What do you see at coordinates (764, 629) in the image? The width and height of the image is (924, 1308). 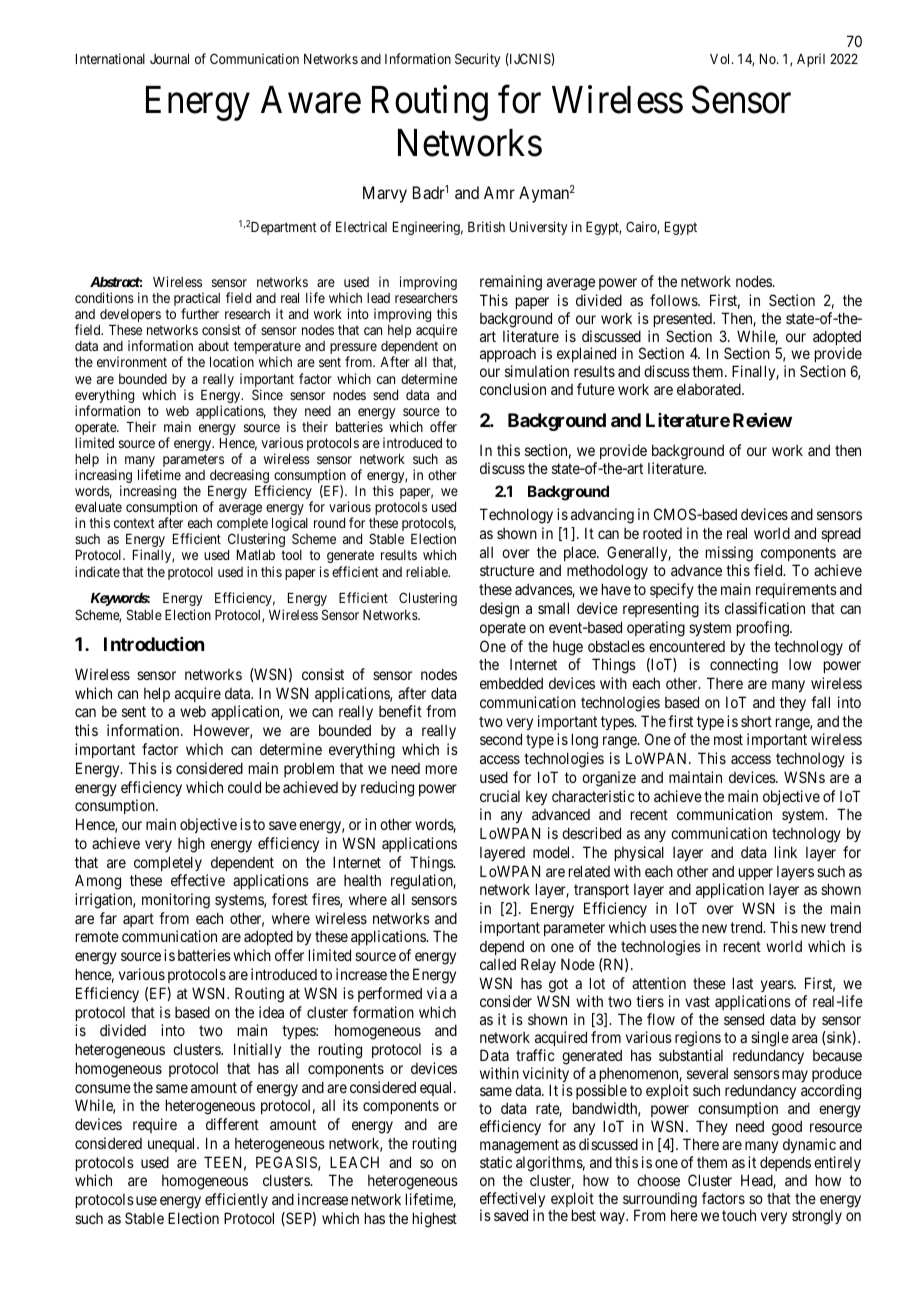 I see `proofing` at bounding box center [764, 629].
